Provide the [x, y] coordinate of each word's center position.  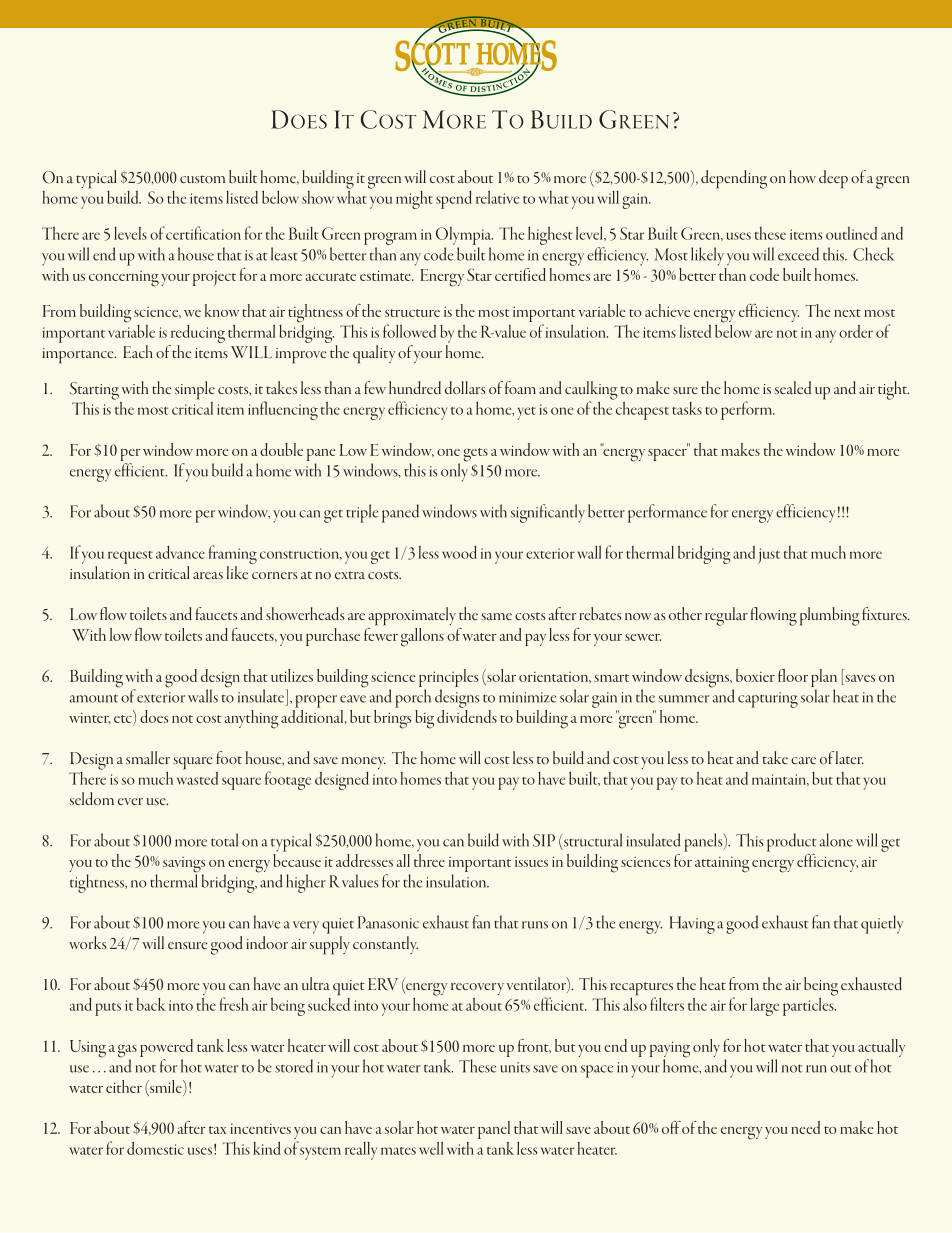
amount [94, 698]
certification [203, 233]
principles [448, 679]
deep [833, 179]
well [431, 1148]
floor [793, 675]
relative [497, 197]
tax [218, 1130]
